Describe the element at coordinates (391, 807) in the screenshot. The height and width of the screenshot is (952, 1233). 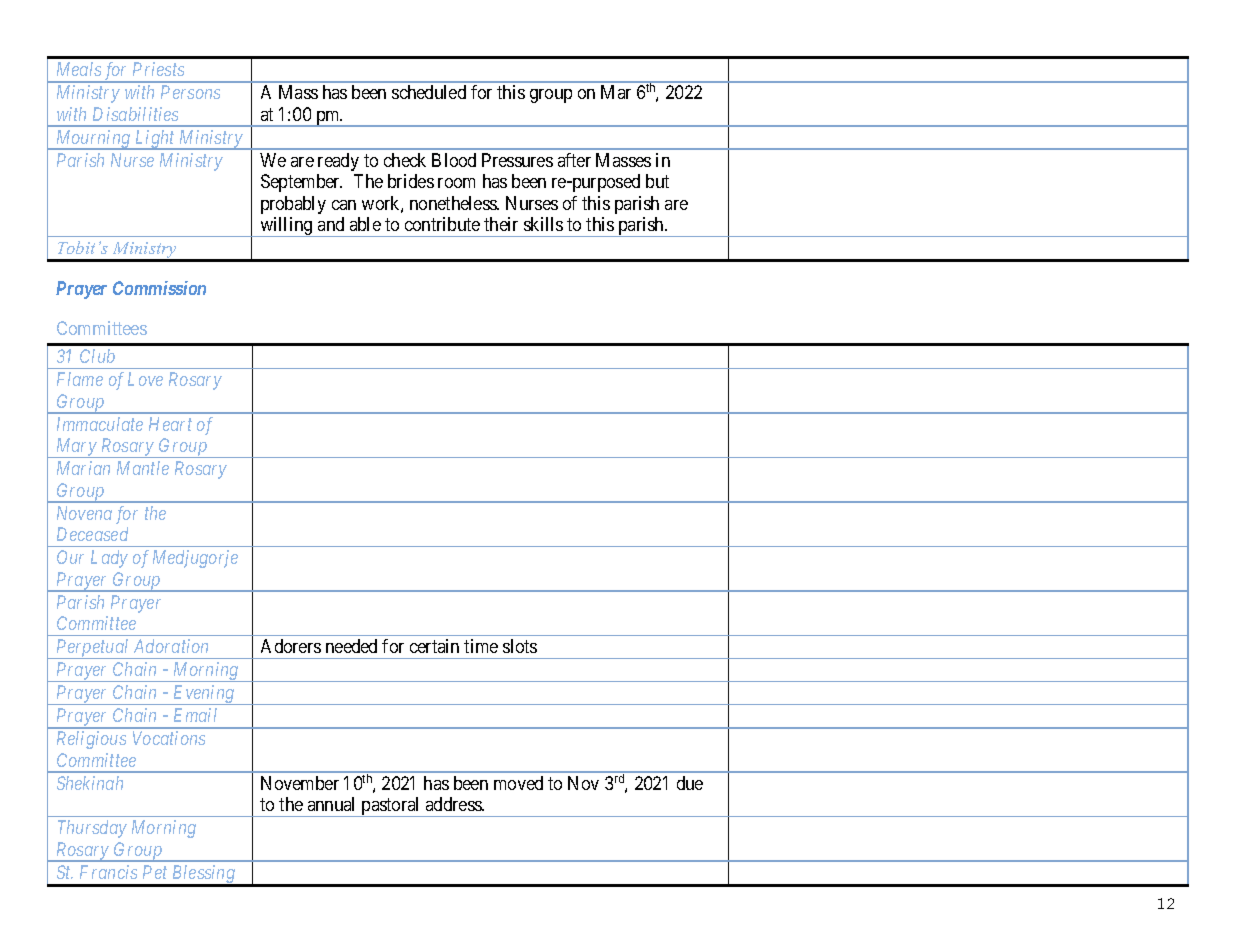
I see `pastoral` at that location.
